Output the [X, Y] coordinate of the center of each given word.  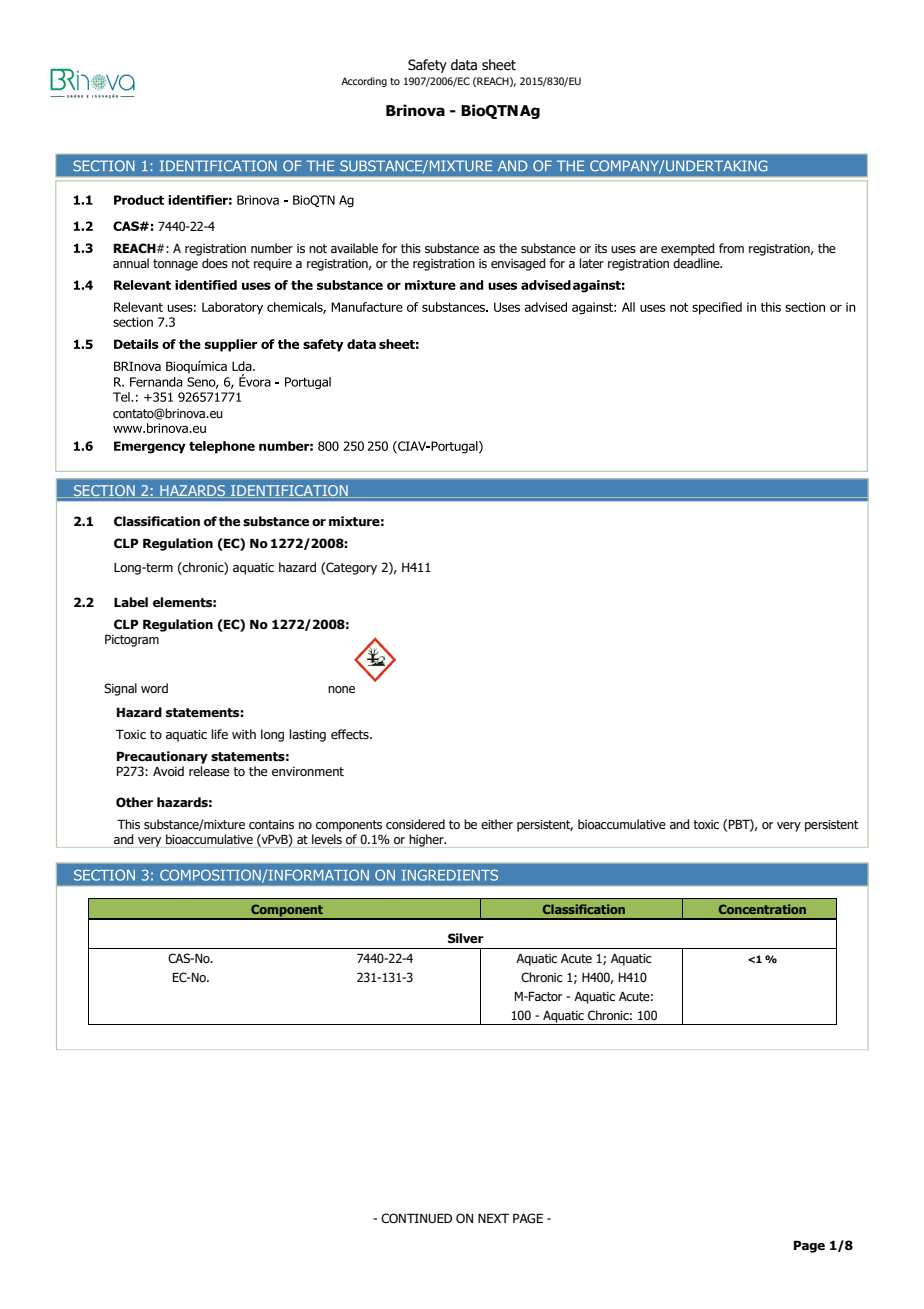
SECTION [104, 491]
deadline [697, 263]
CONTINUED [416, 1218]
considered [415, 824]
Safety [427, 66]
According [364, 82]
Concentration [762, 909]
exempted [688, 249]
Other [134, 802]
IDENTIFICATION [289, 491]
